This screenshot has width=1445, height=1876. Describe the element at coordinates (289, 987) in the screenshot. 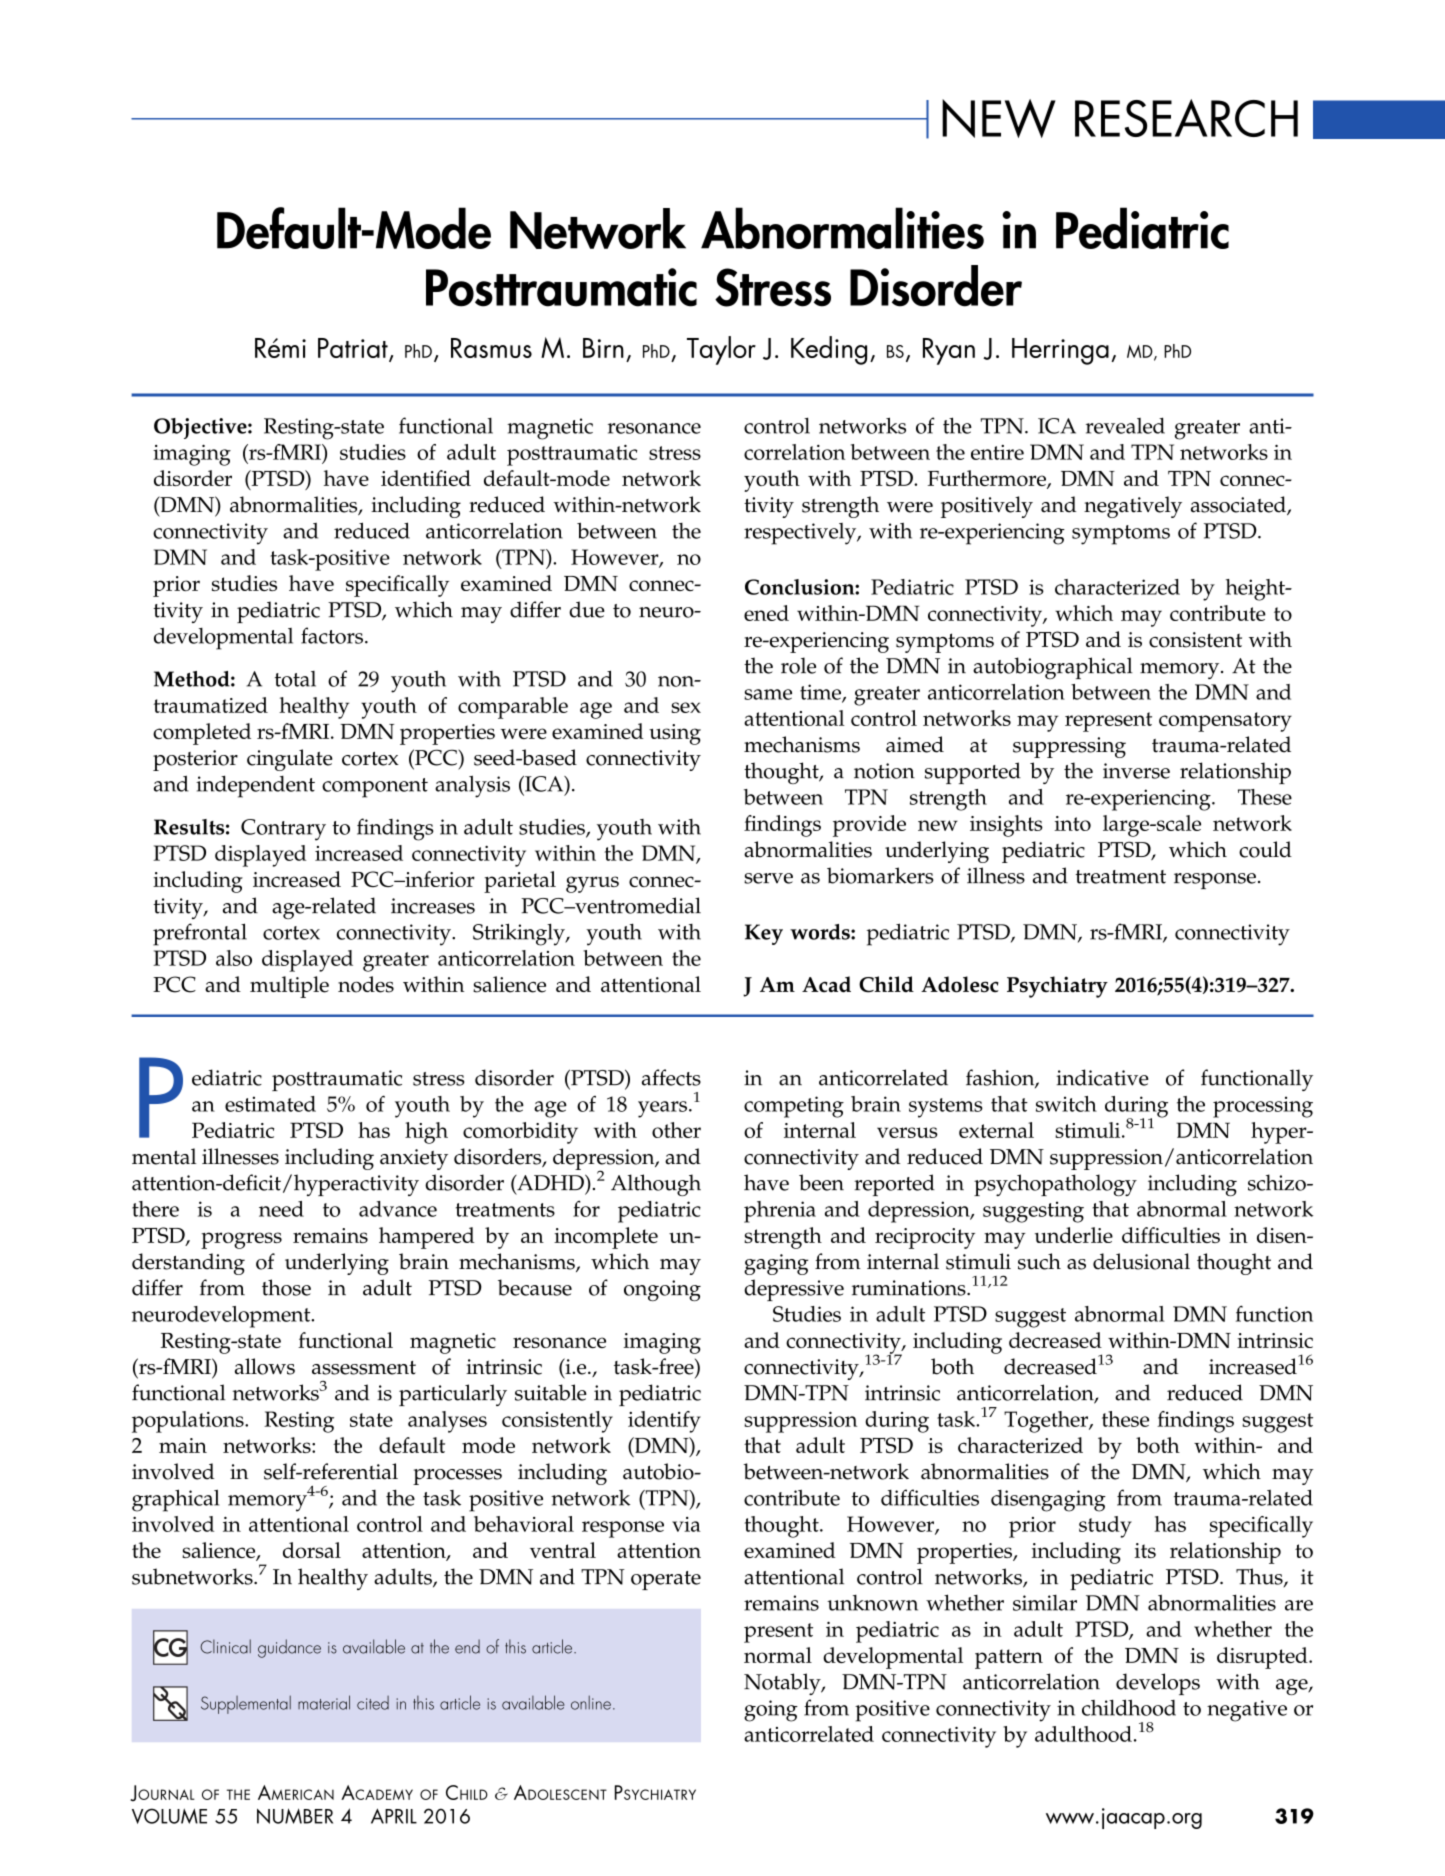

I see `multiple` at that location.
